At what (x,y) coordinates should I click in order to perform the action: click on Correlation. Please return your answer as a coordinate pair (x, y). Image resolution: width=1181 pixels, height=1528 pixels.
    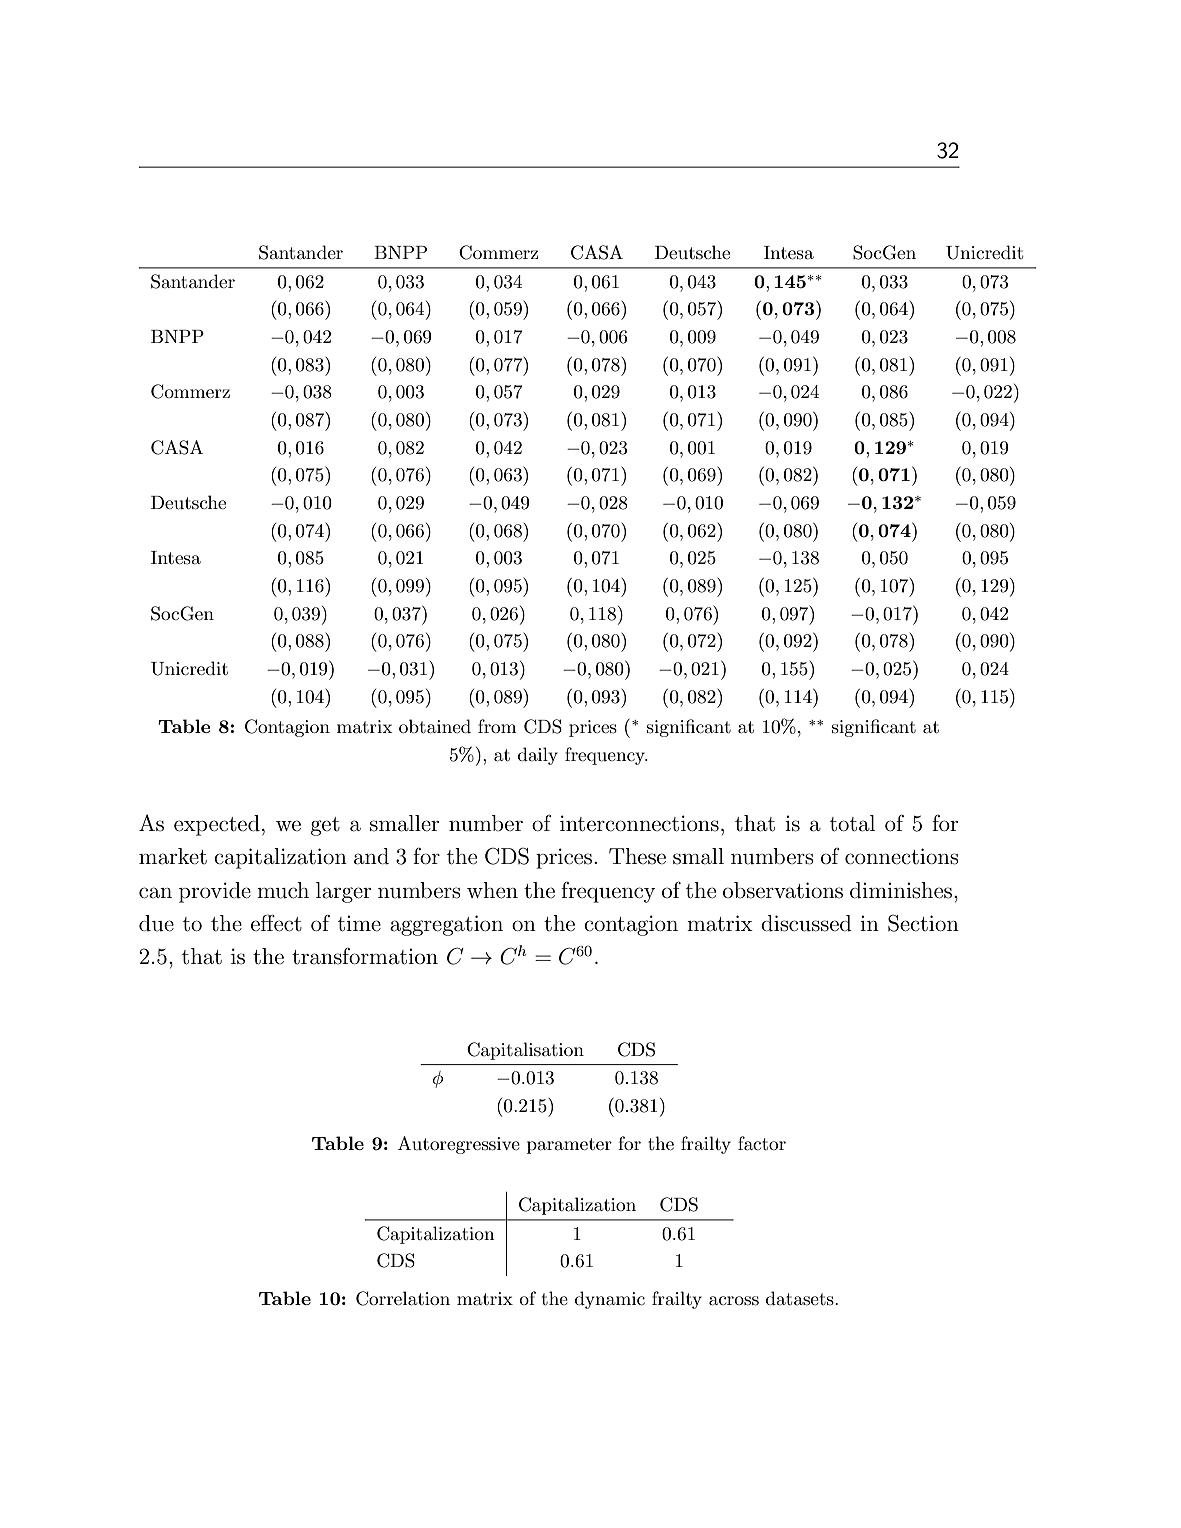
    Looking at the image, I should click on (403, 1298).
